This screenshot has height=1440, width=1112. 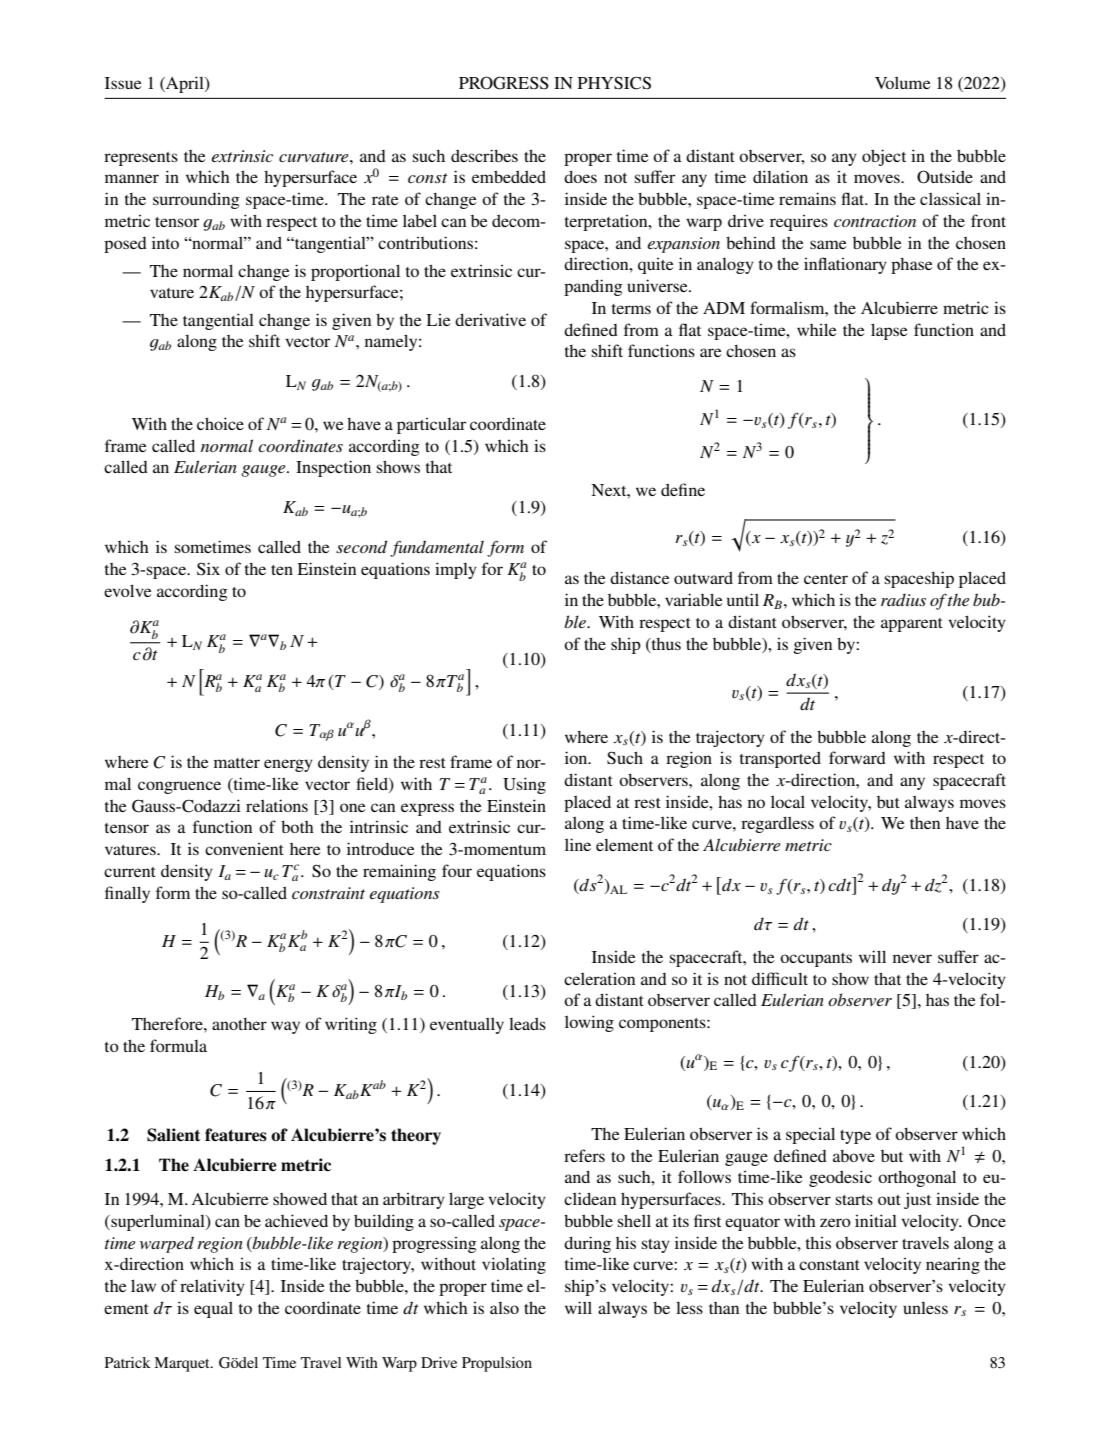 What do you see at coordinates (578, 844) in the screenshot?
I see `line` at bounding box center [578, 844].
